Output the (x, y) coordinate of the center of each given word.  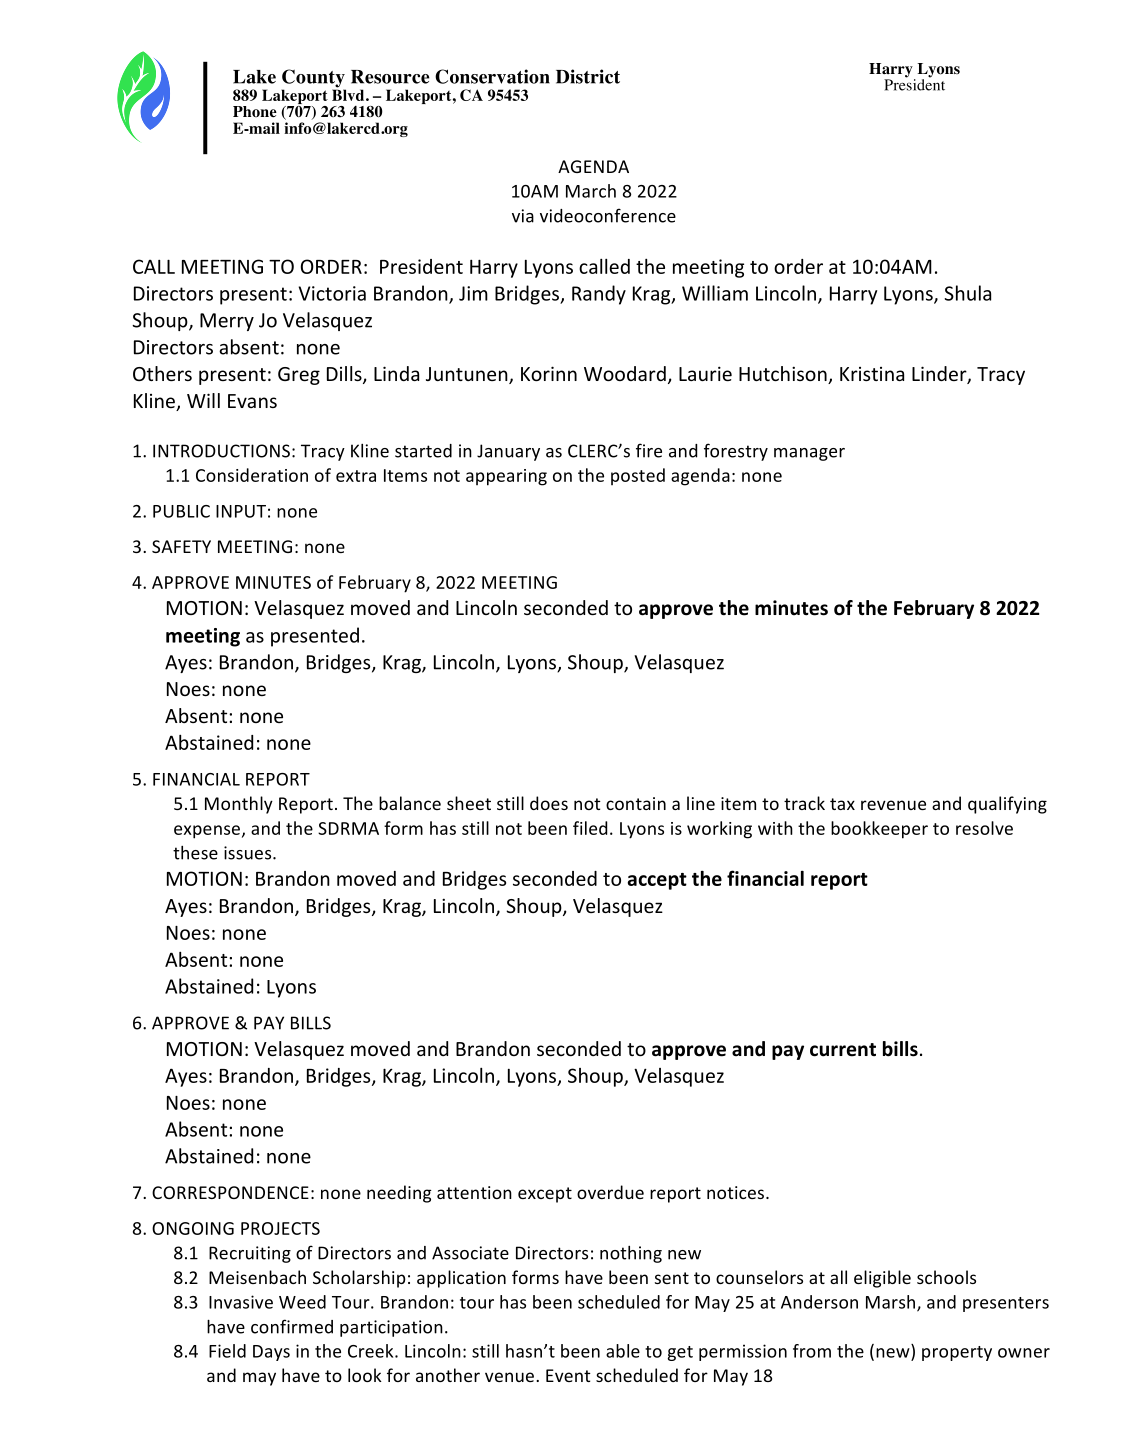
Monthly (239, 805)
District (588, 76)
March (591, 191)
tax (842, 804)
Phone (255, 112)
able (623, 1351)
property (957, 1353)
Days (271, 1353)
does (549, 803)
